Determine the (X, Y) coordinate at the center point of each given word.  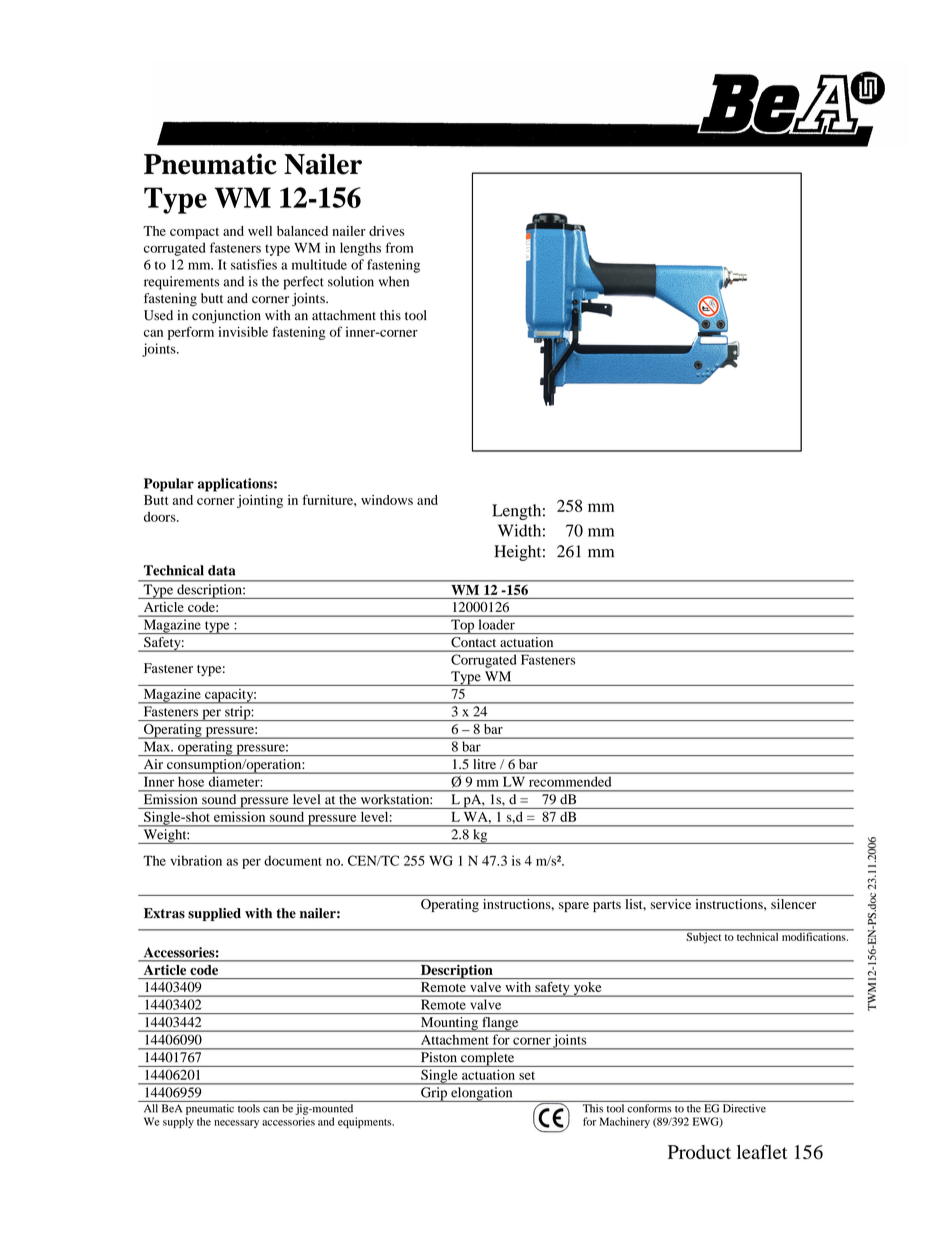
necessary (236, 1124)
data (222, 570)
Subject (704, 937)
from (399, 247)
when (394, 281)
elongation (482, 1094)
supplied (214, 914)
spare (574, 907)
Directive (744, 1108)
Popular (169, 485)
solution (351, 281)
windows (387, 500)
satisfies (254, 264)
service (671, 904)
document (293, 860)
